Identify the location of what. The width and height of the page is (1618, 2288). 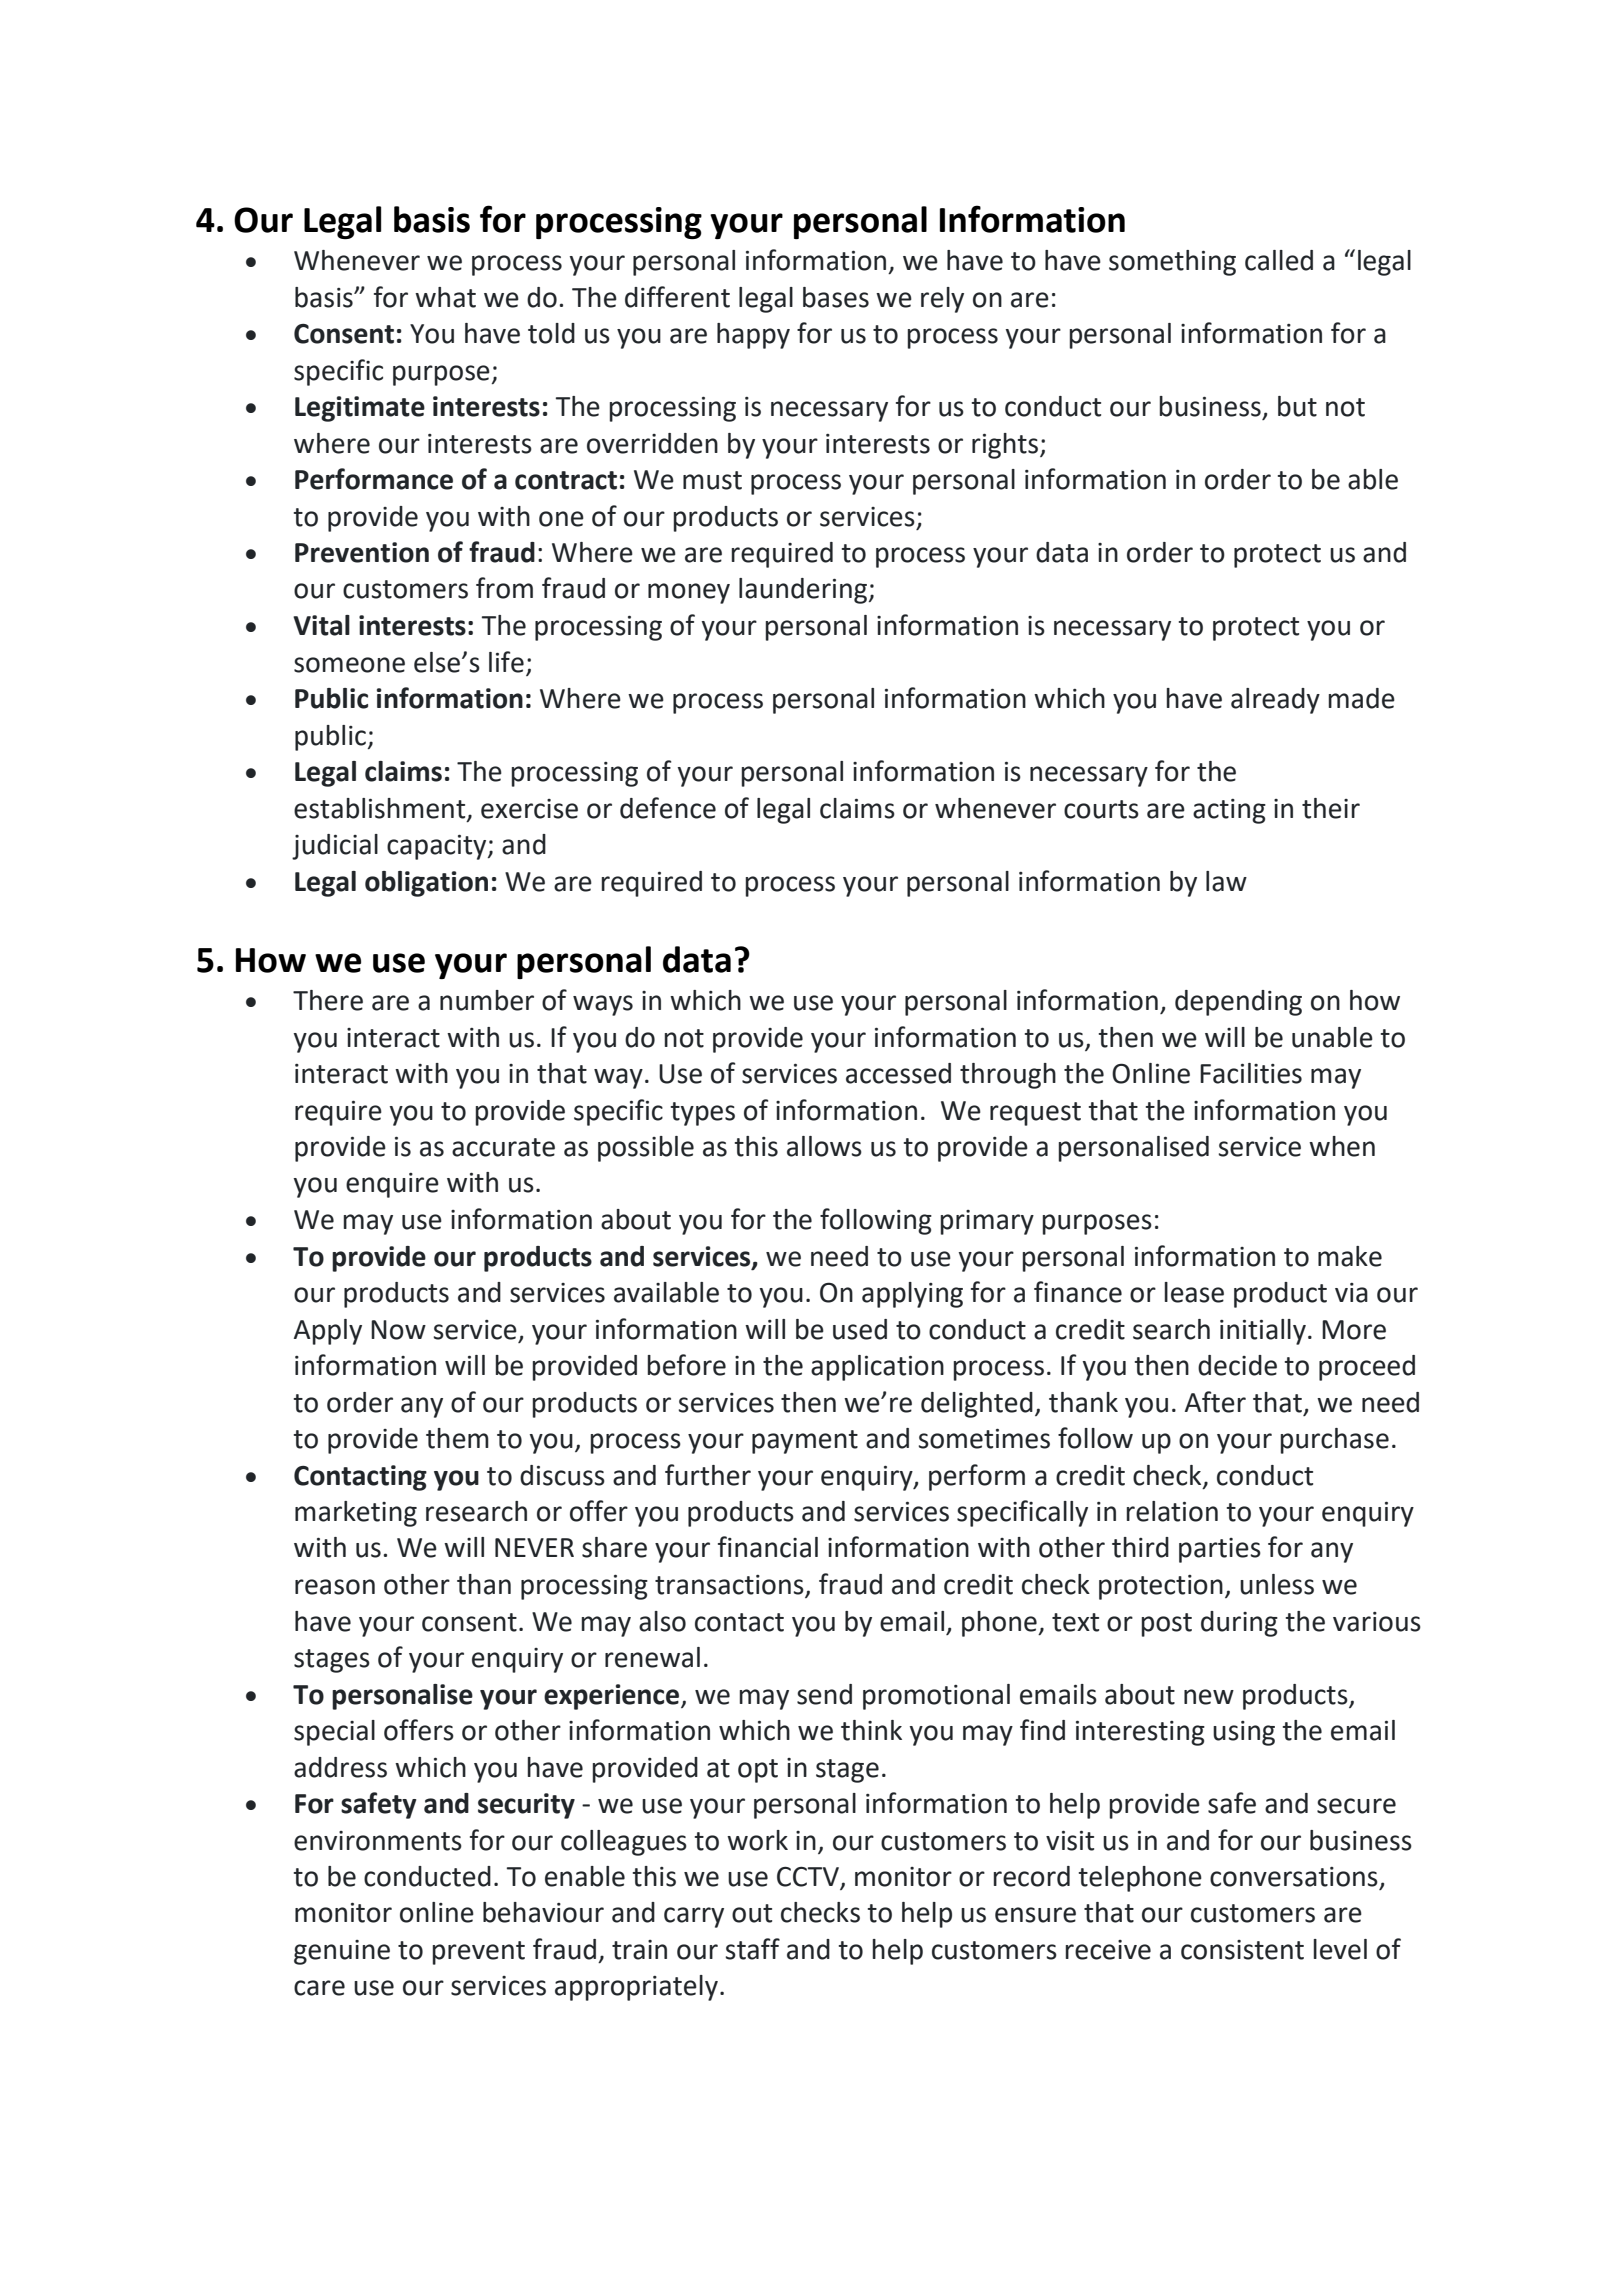
(445, 297).
